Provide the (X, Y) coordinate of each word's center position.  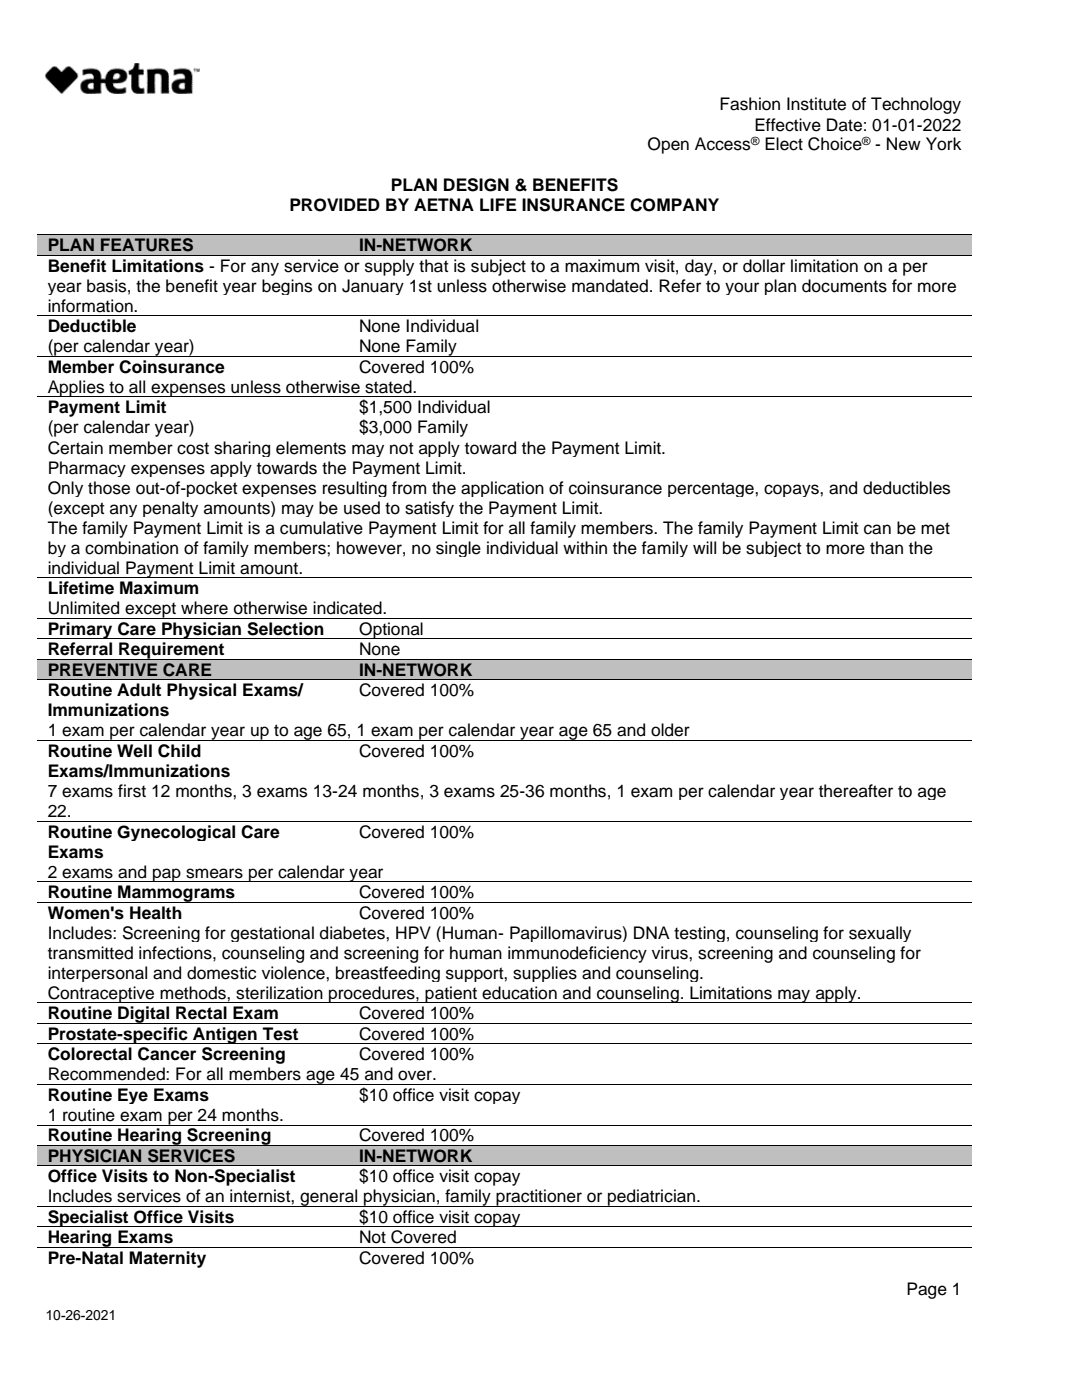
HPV (413, 932)
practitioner (539, 1198)
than (886, 548)
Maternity (167, 1259)
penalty (170, 509)
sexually (880, 934)
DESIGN (476, 185)
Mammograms (176, 894)
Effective (788, 125)
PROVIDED (335, 205)
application (502, 489)
